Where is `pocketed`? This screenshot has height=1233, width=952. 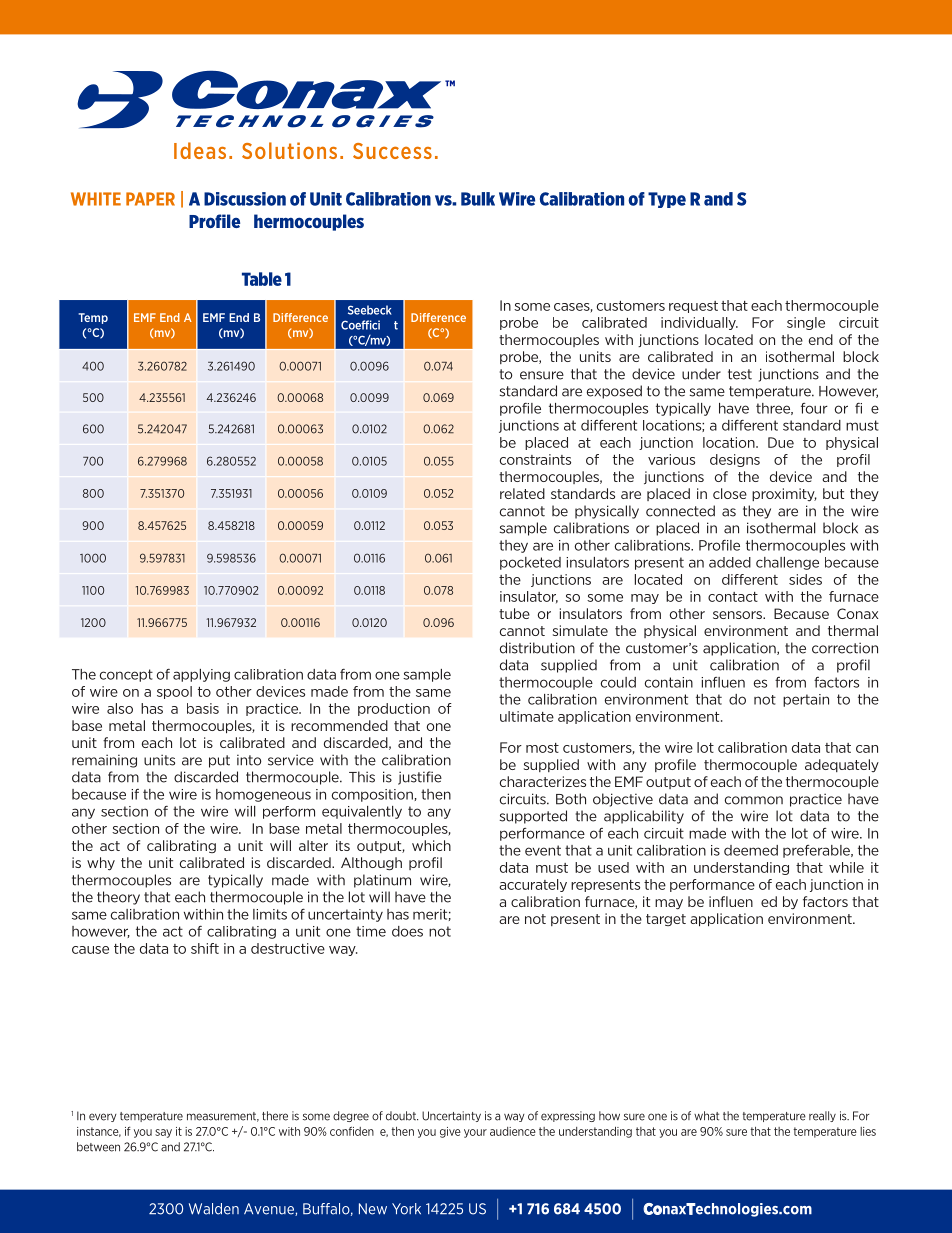
pocketed is located at coordinates (530, 563).
